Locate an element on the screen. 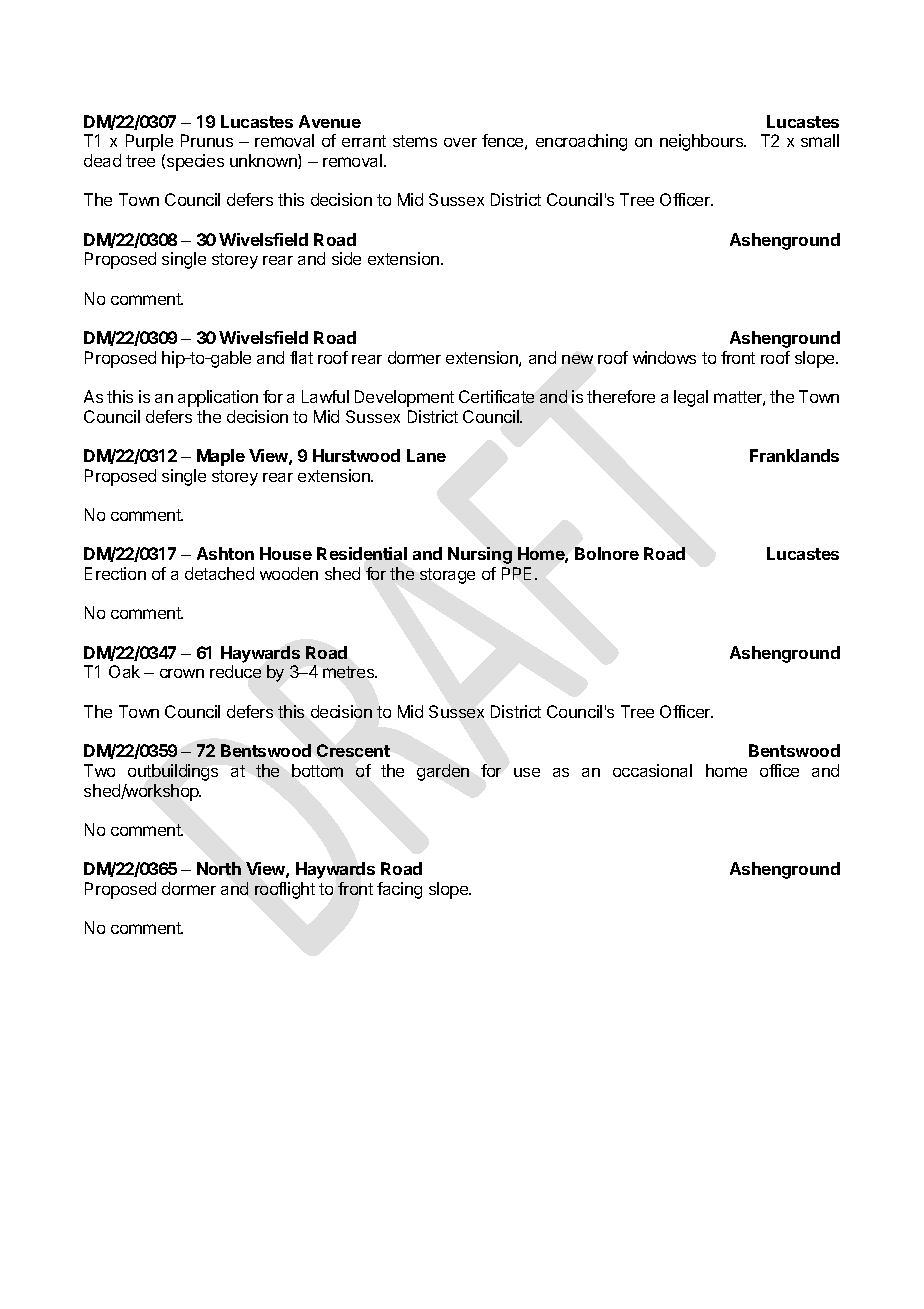  North is located at coordinates (219, 868).
